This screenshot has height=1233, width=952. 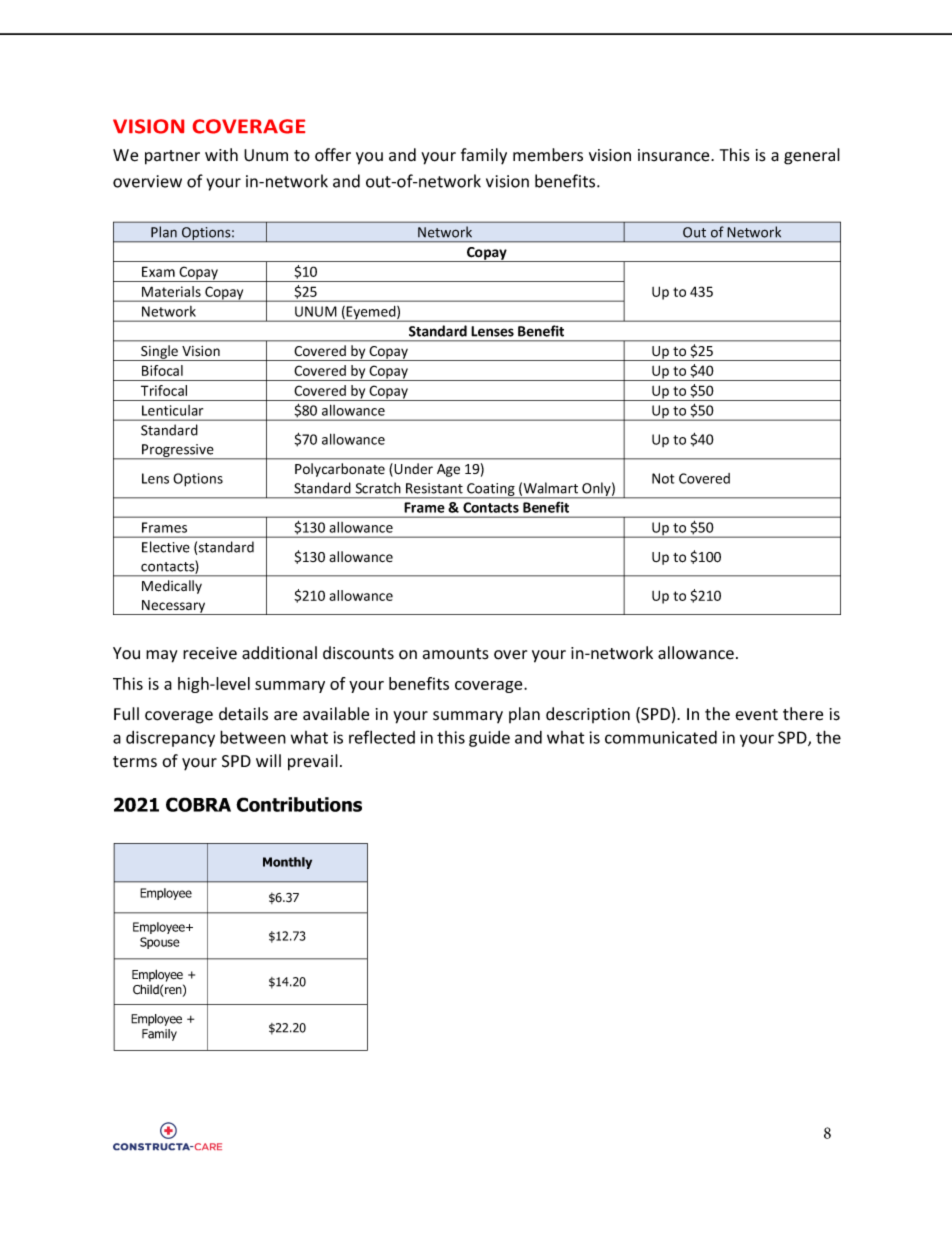 I want to click on event, so click(x=756, y=715).
